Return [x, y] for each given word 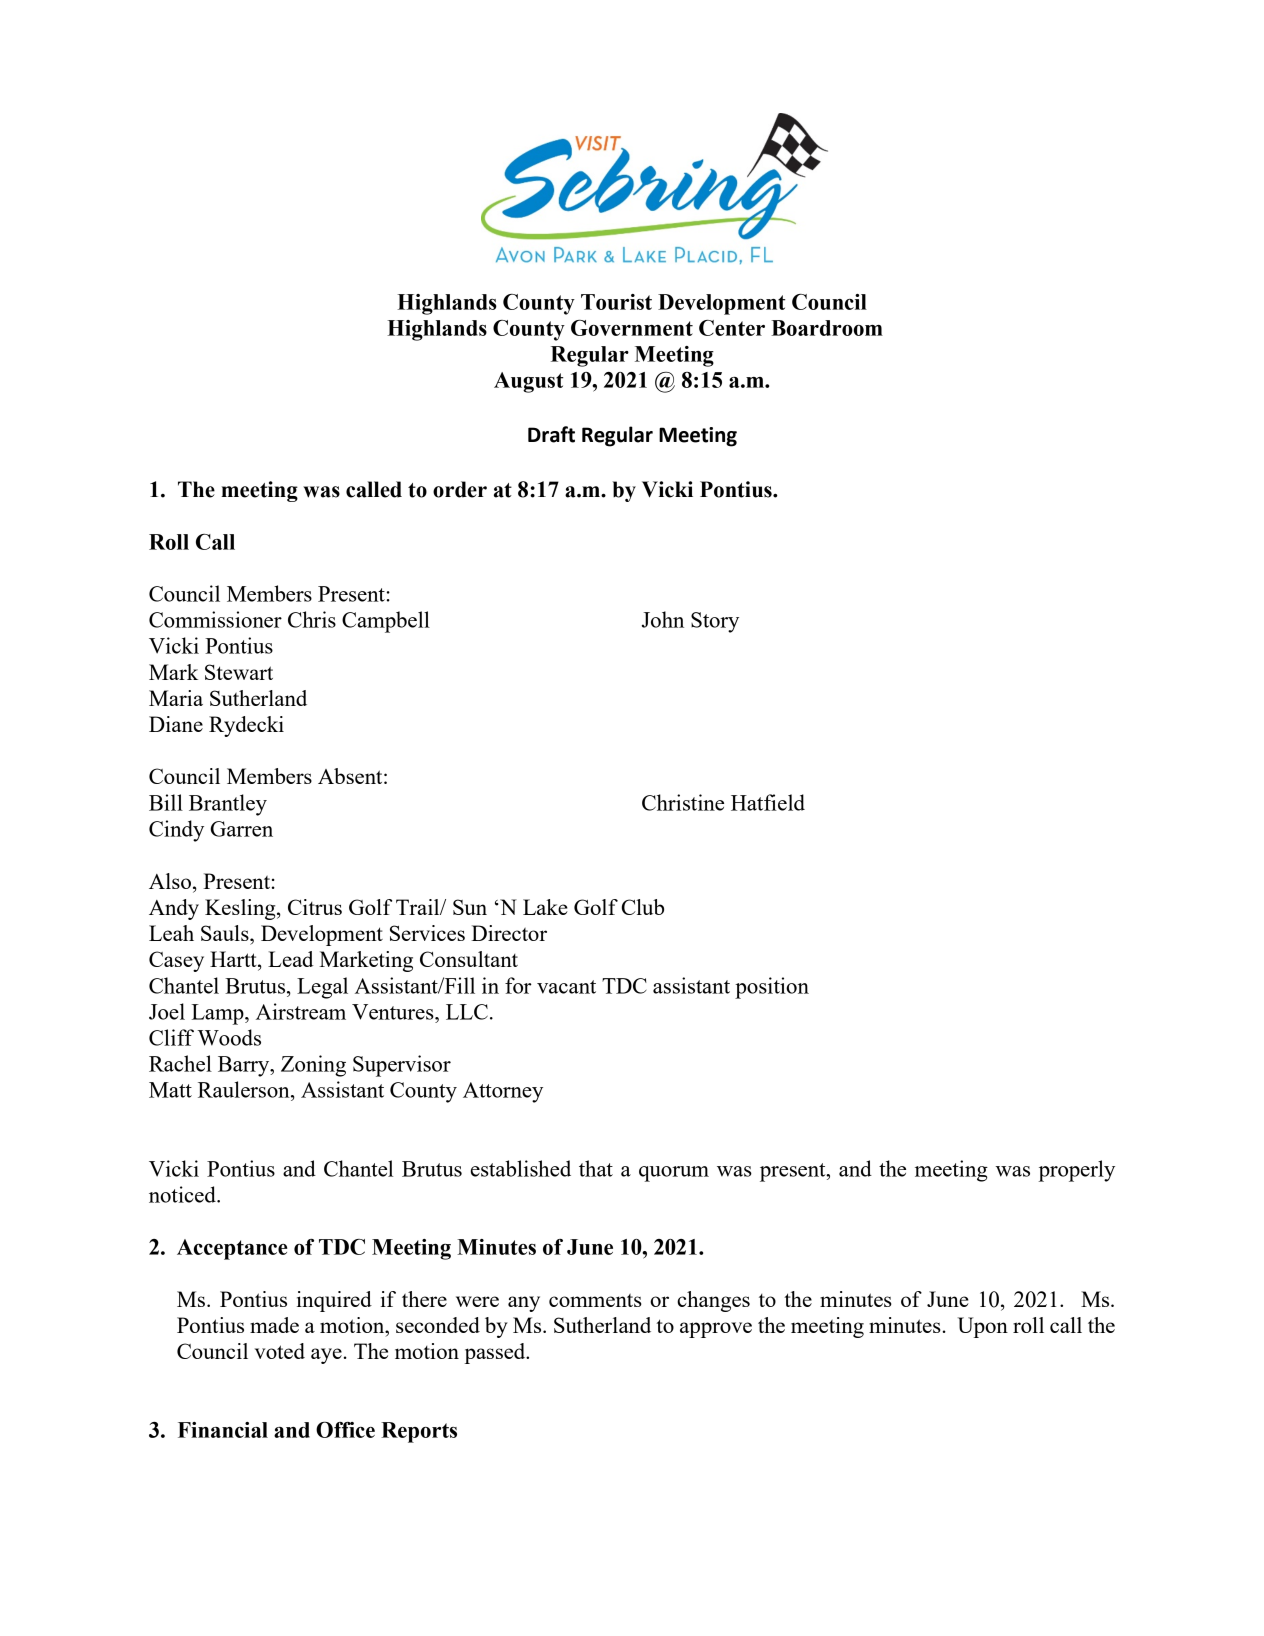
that [596, 1168]
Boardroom [827, 328]
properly [1077, 1171]
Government [632, 328]
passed [496, 1353]
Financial [223, 1430]
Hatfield [768, 802]
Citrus [315, 907]
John [663, 619]
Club [642, 907]
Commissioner [215, 619]
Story [715, 622]
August [528, 382]
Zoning [313, 1066]
